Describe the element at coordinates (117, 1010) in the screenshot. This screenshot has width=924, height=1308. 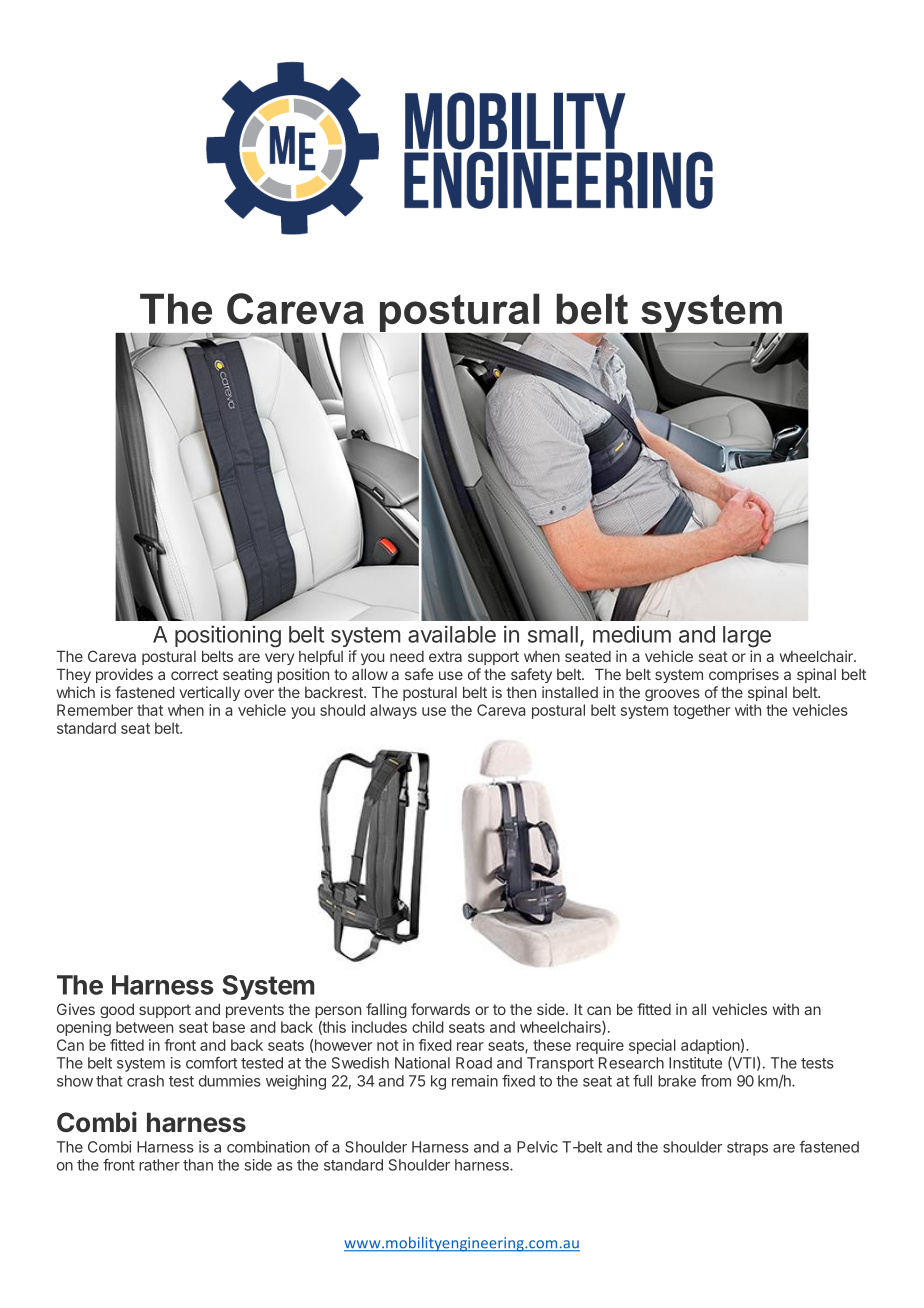
I see `good` at that location.
